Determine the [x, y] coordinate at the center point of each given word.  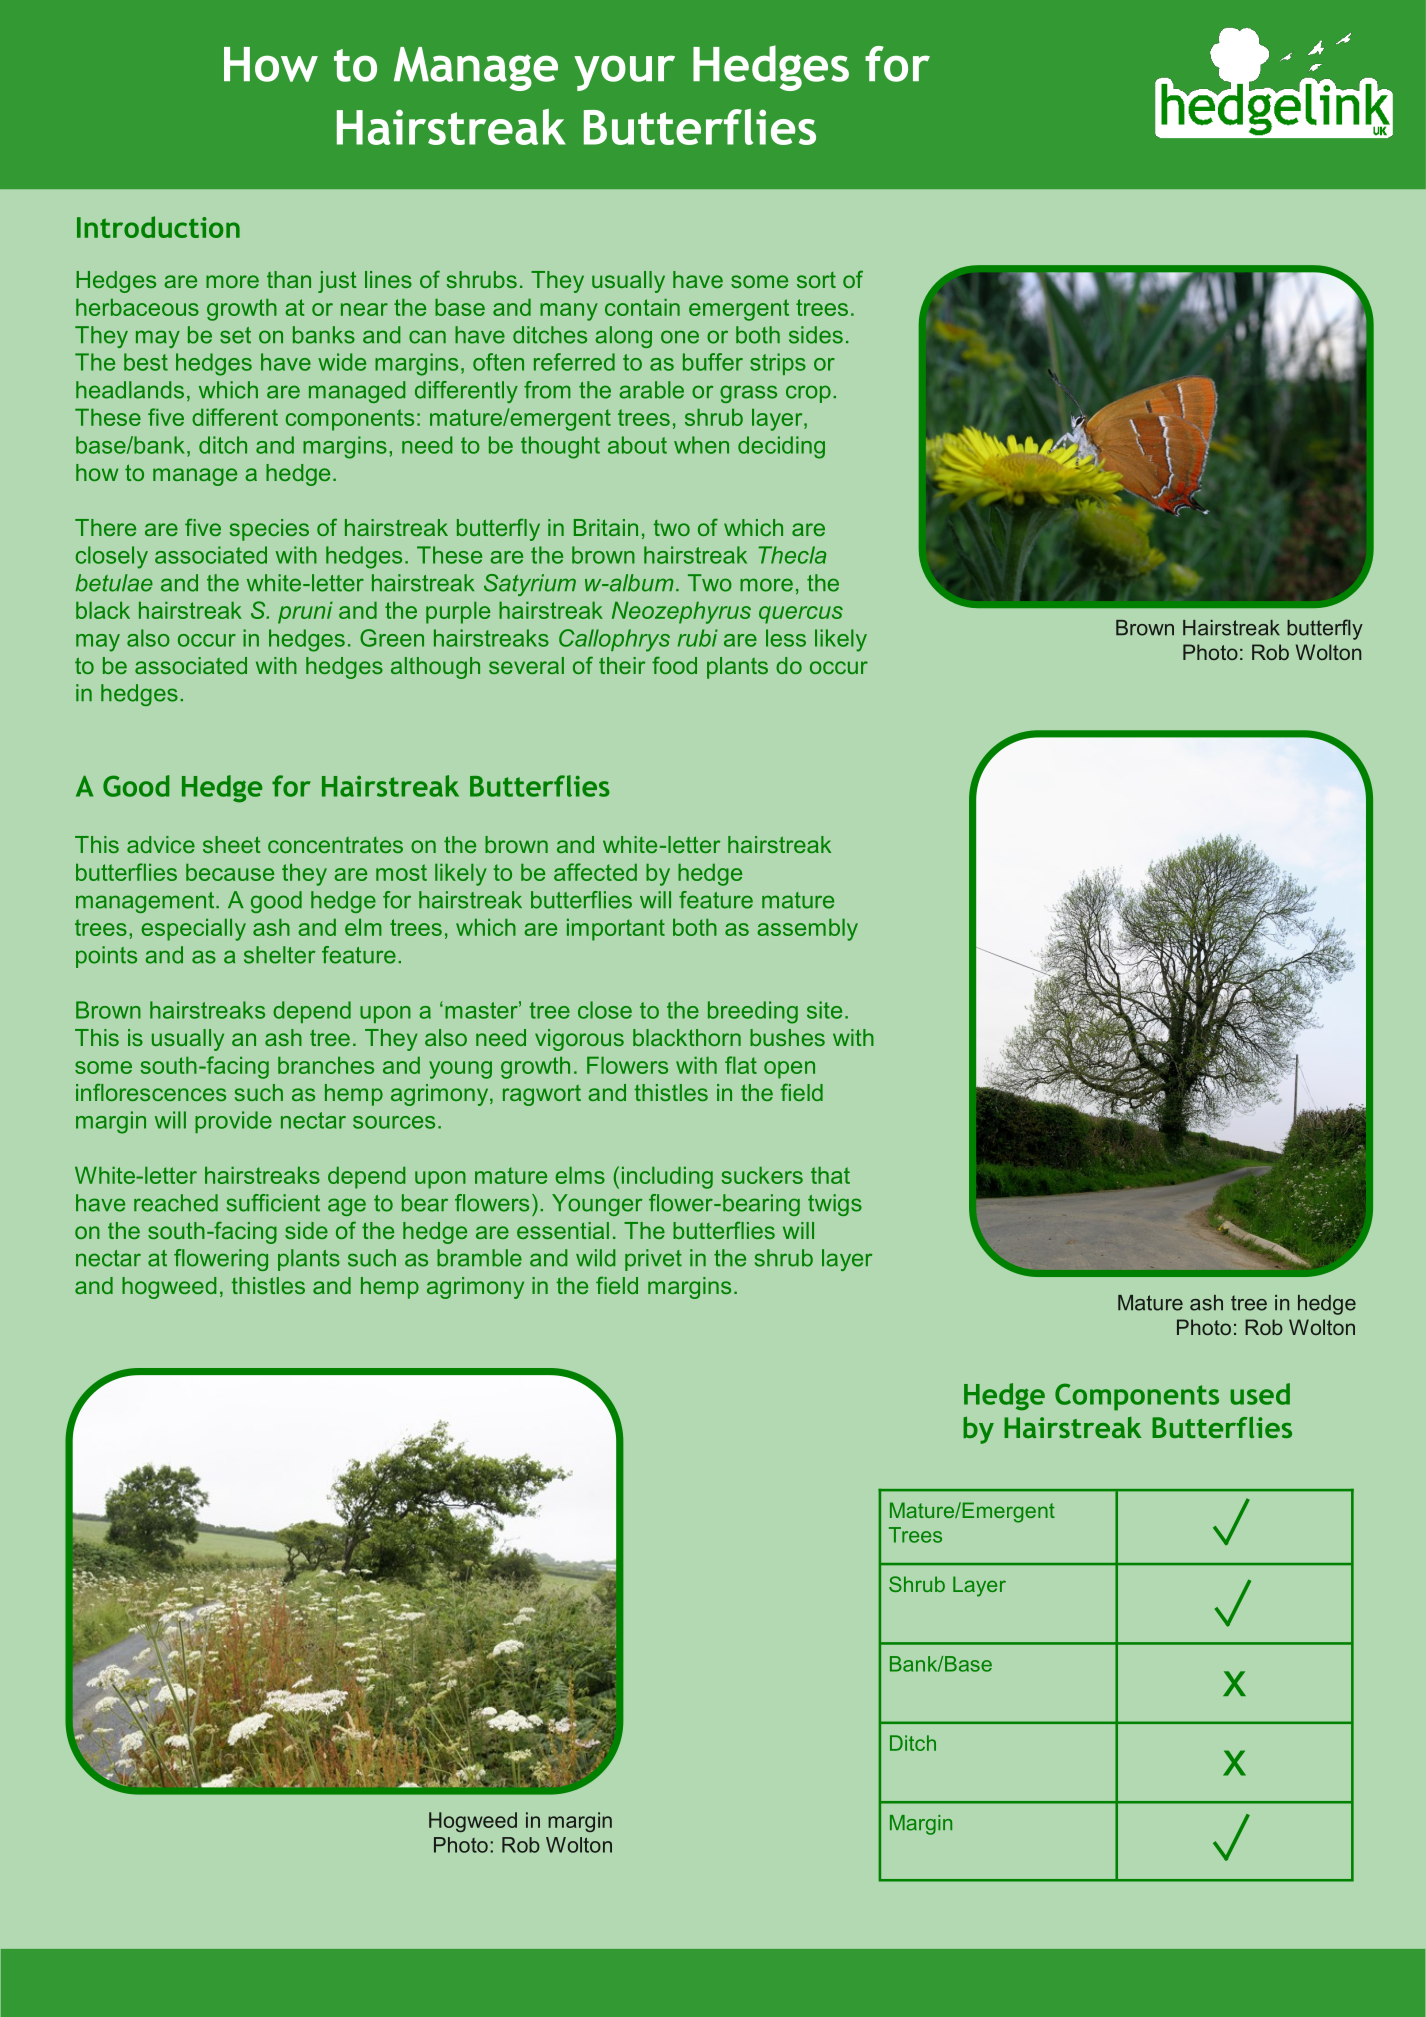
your [624, 73]
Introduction [158, 227]
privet [653, 1260]
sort [816, 280]
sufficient [273, 1203]
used [1260, 1394]
